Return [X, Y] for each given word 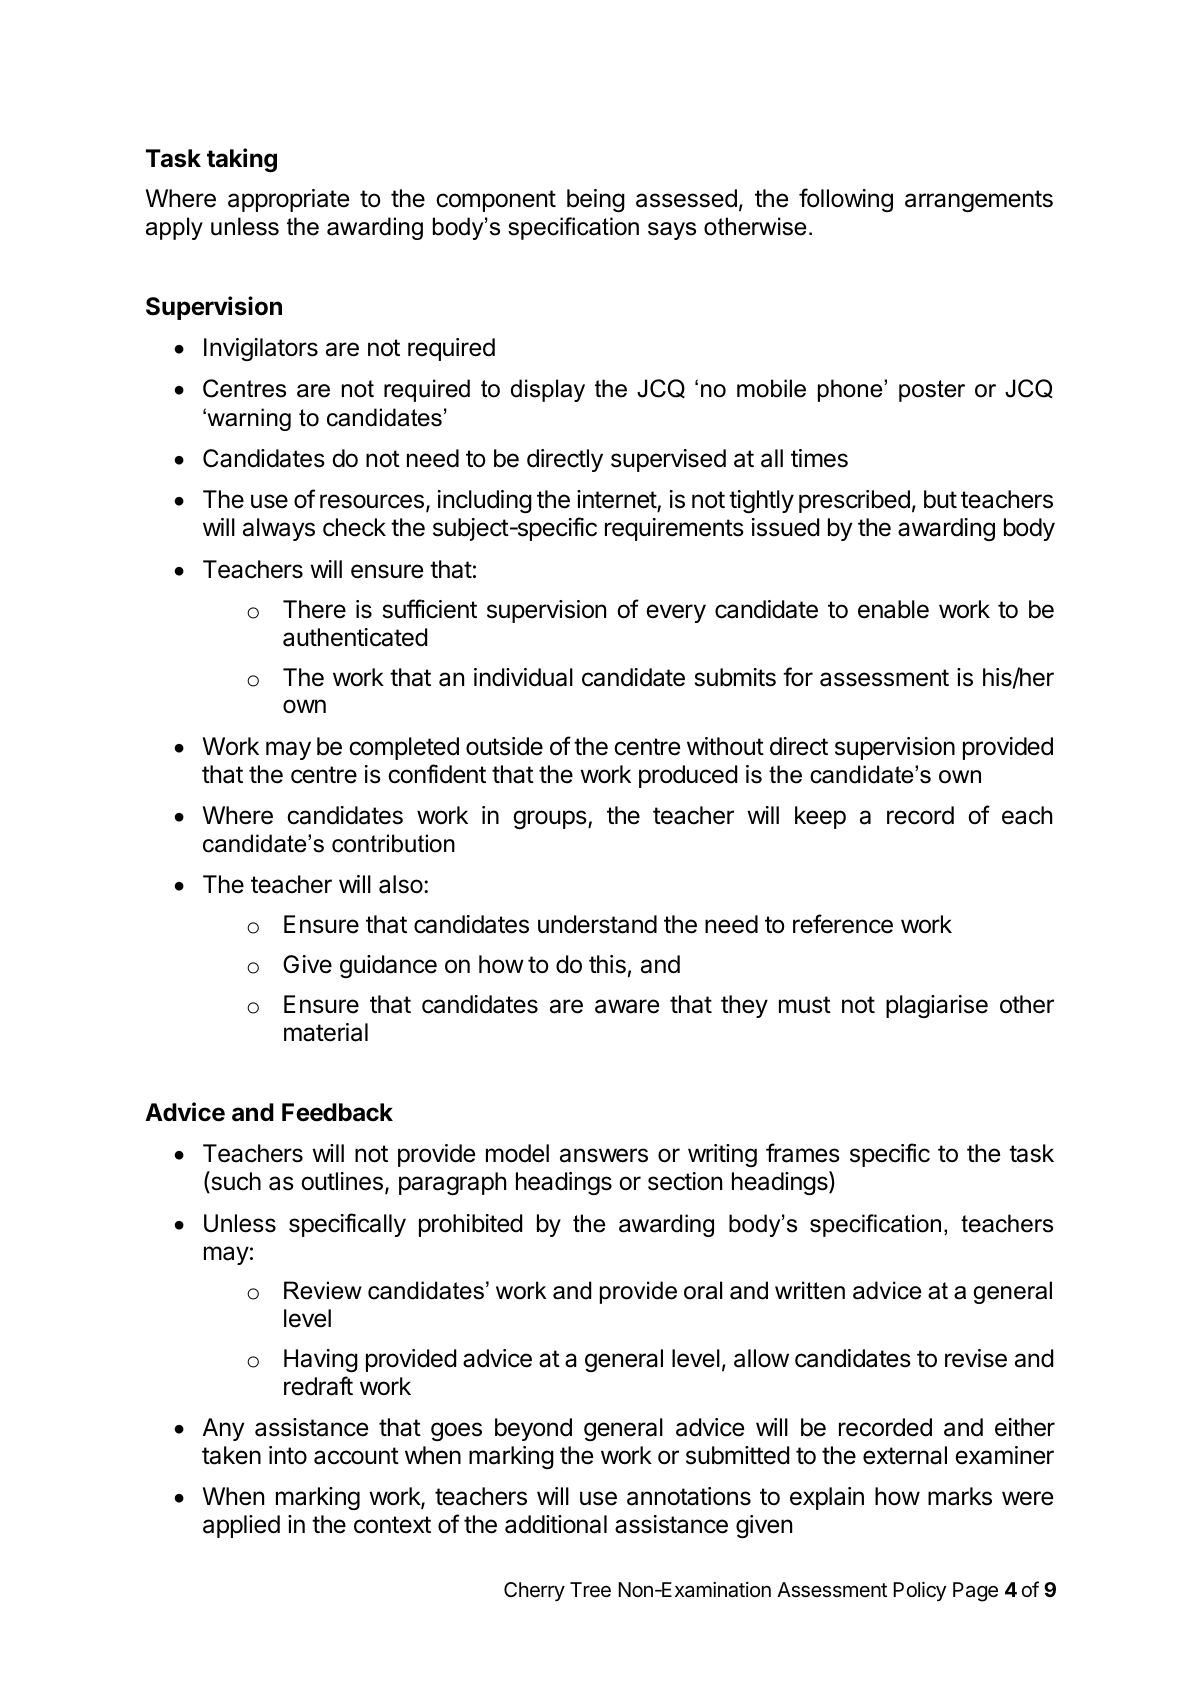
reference [843, 924]
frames [803, 1153]
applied [241, 1526]
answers [604, 1155]
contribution [393, 843]
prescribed [854, 501]
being [596, 200]
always [279, 529]
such [235, 1182]
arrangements [979, 201]
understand [597, 924]
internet [617, 501]
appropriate [288, 200]
